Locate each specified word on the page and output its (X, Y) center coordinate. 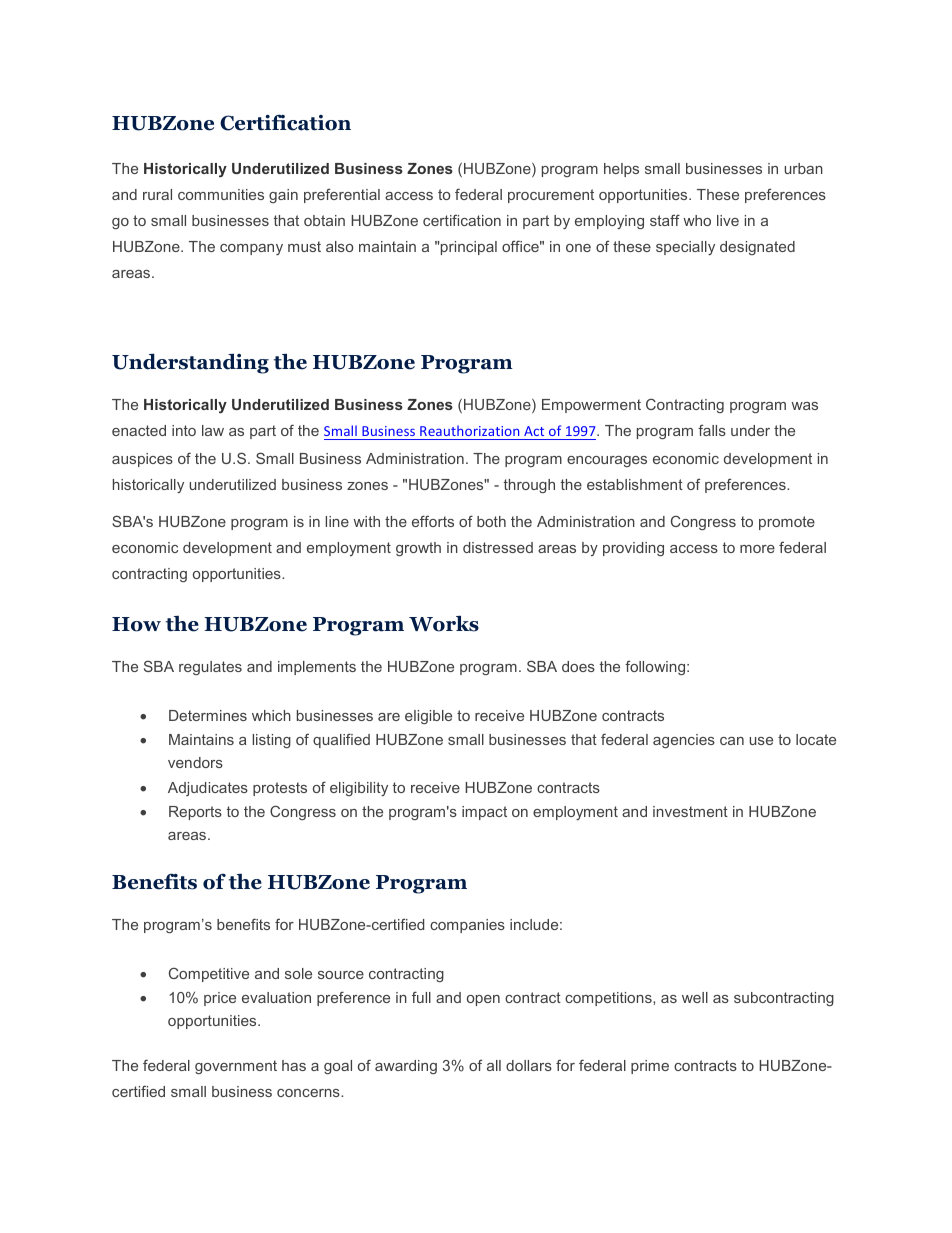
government (236, 1067)
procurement (551, 196)
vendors (195, 762)
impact (484, 813)
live (728, 220)
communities (221, 194)
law (213, 430)
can (732, 741)
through (529, 486)
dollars (529, 1065)
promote (787, 523)
